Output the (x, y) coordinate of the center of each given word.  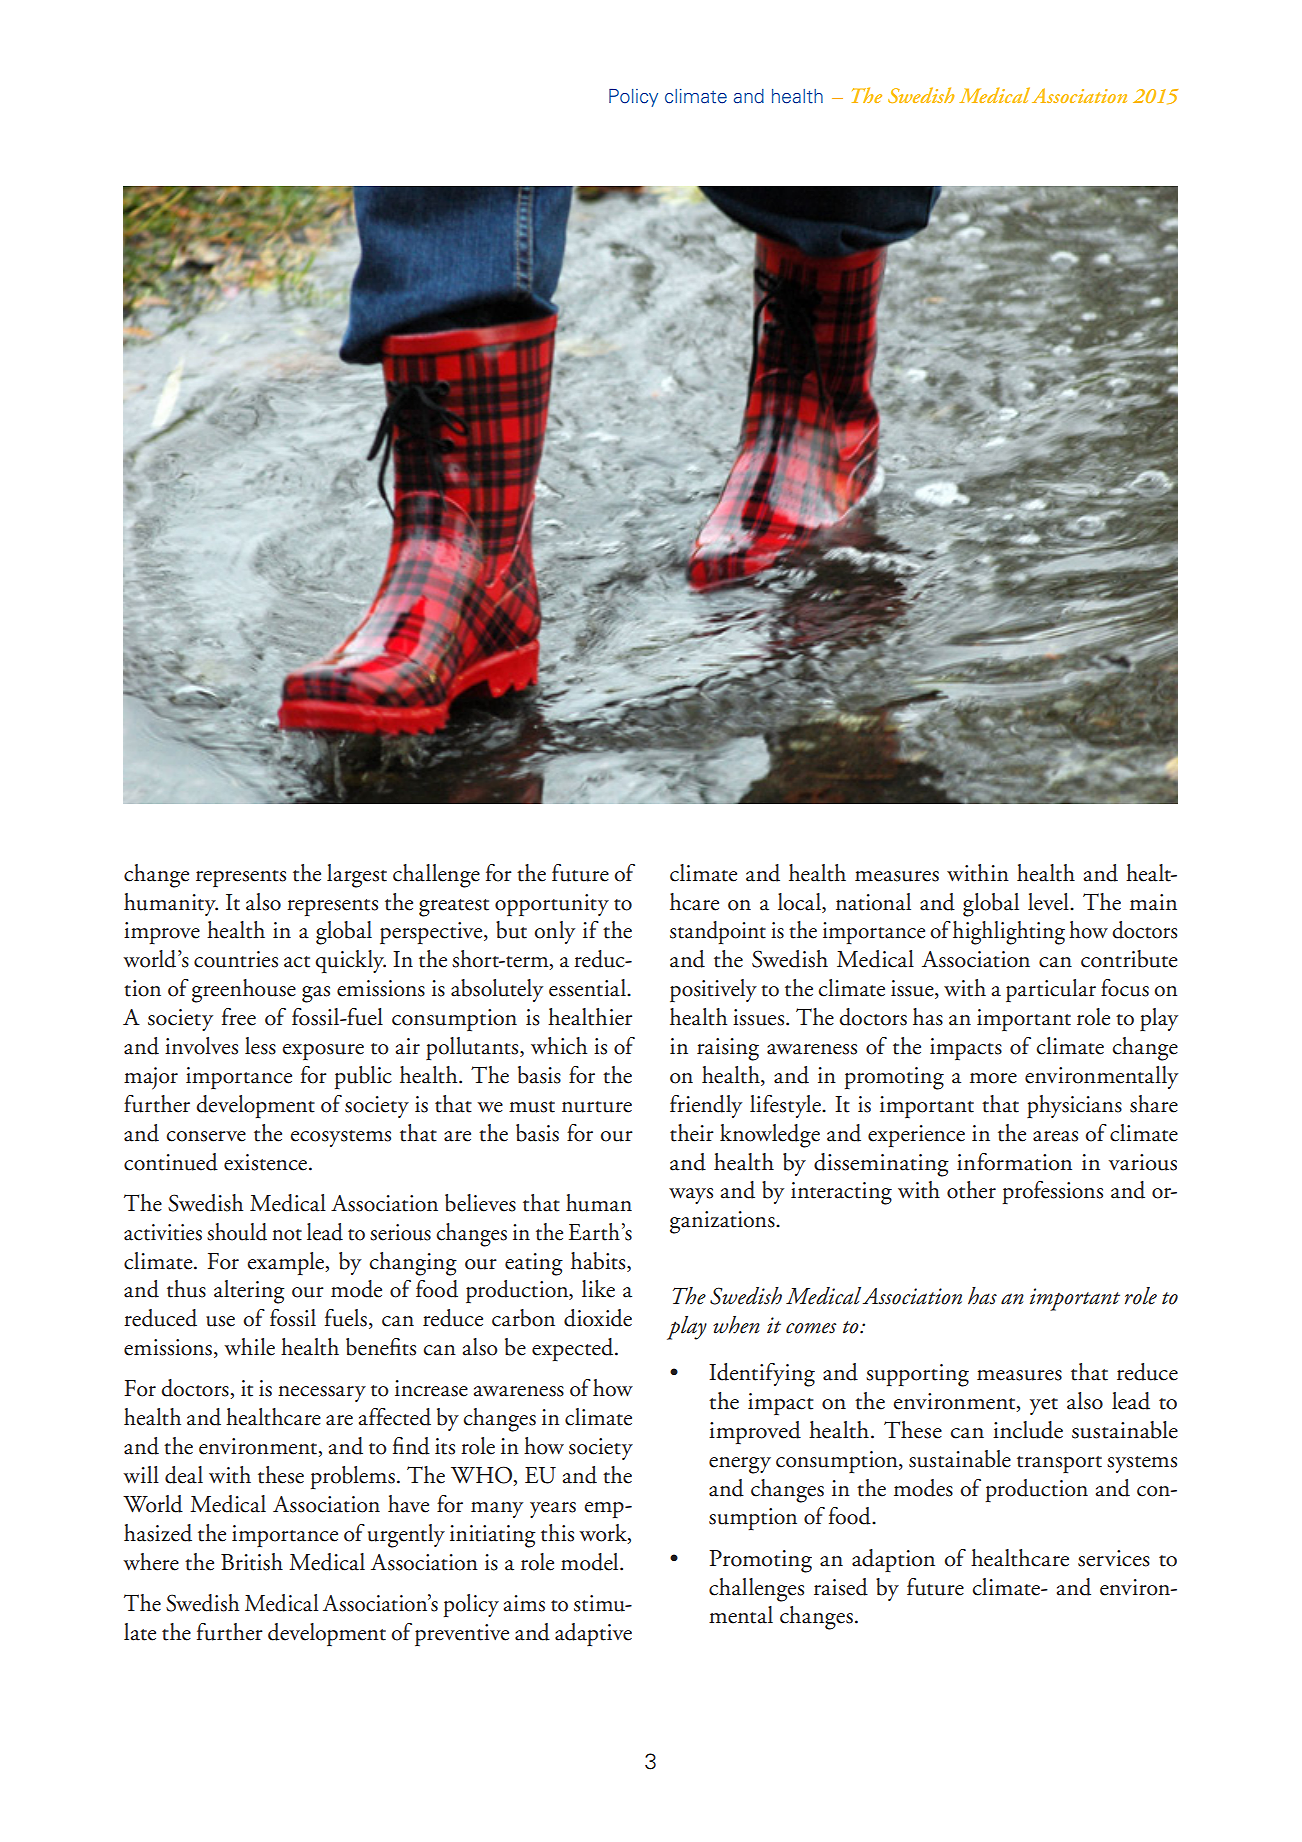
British (252, 1562)
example (286, 1263)
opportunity (552, 905)
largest (357, 876)
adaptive (593, 1634)
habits (599, 1261)
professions (1052, 1192)
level (1049, 902)
